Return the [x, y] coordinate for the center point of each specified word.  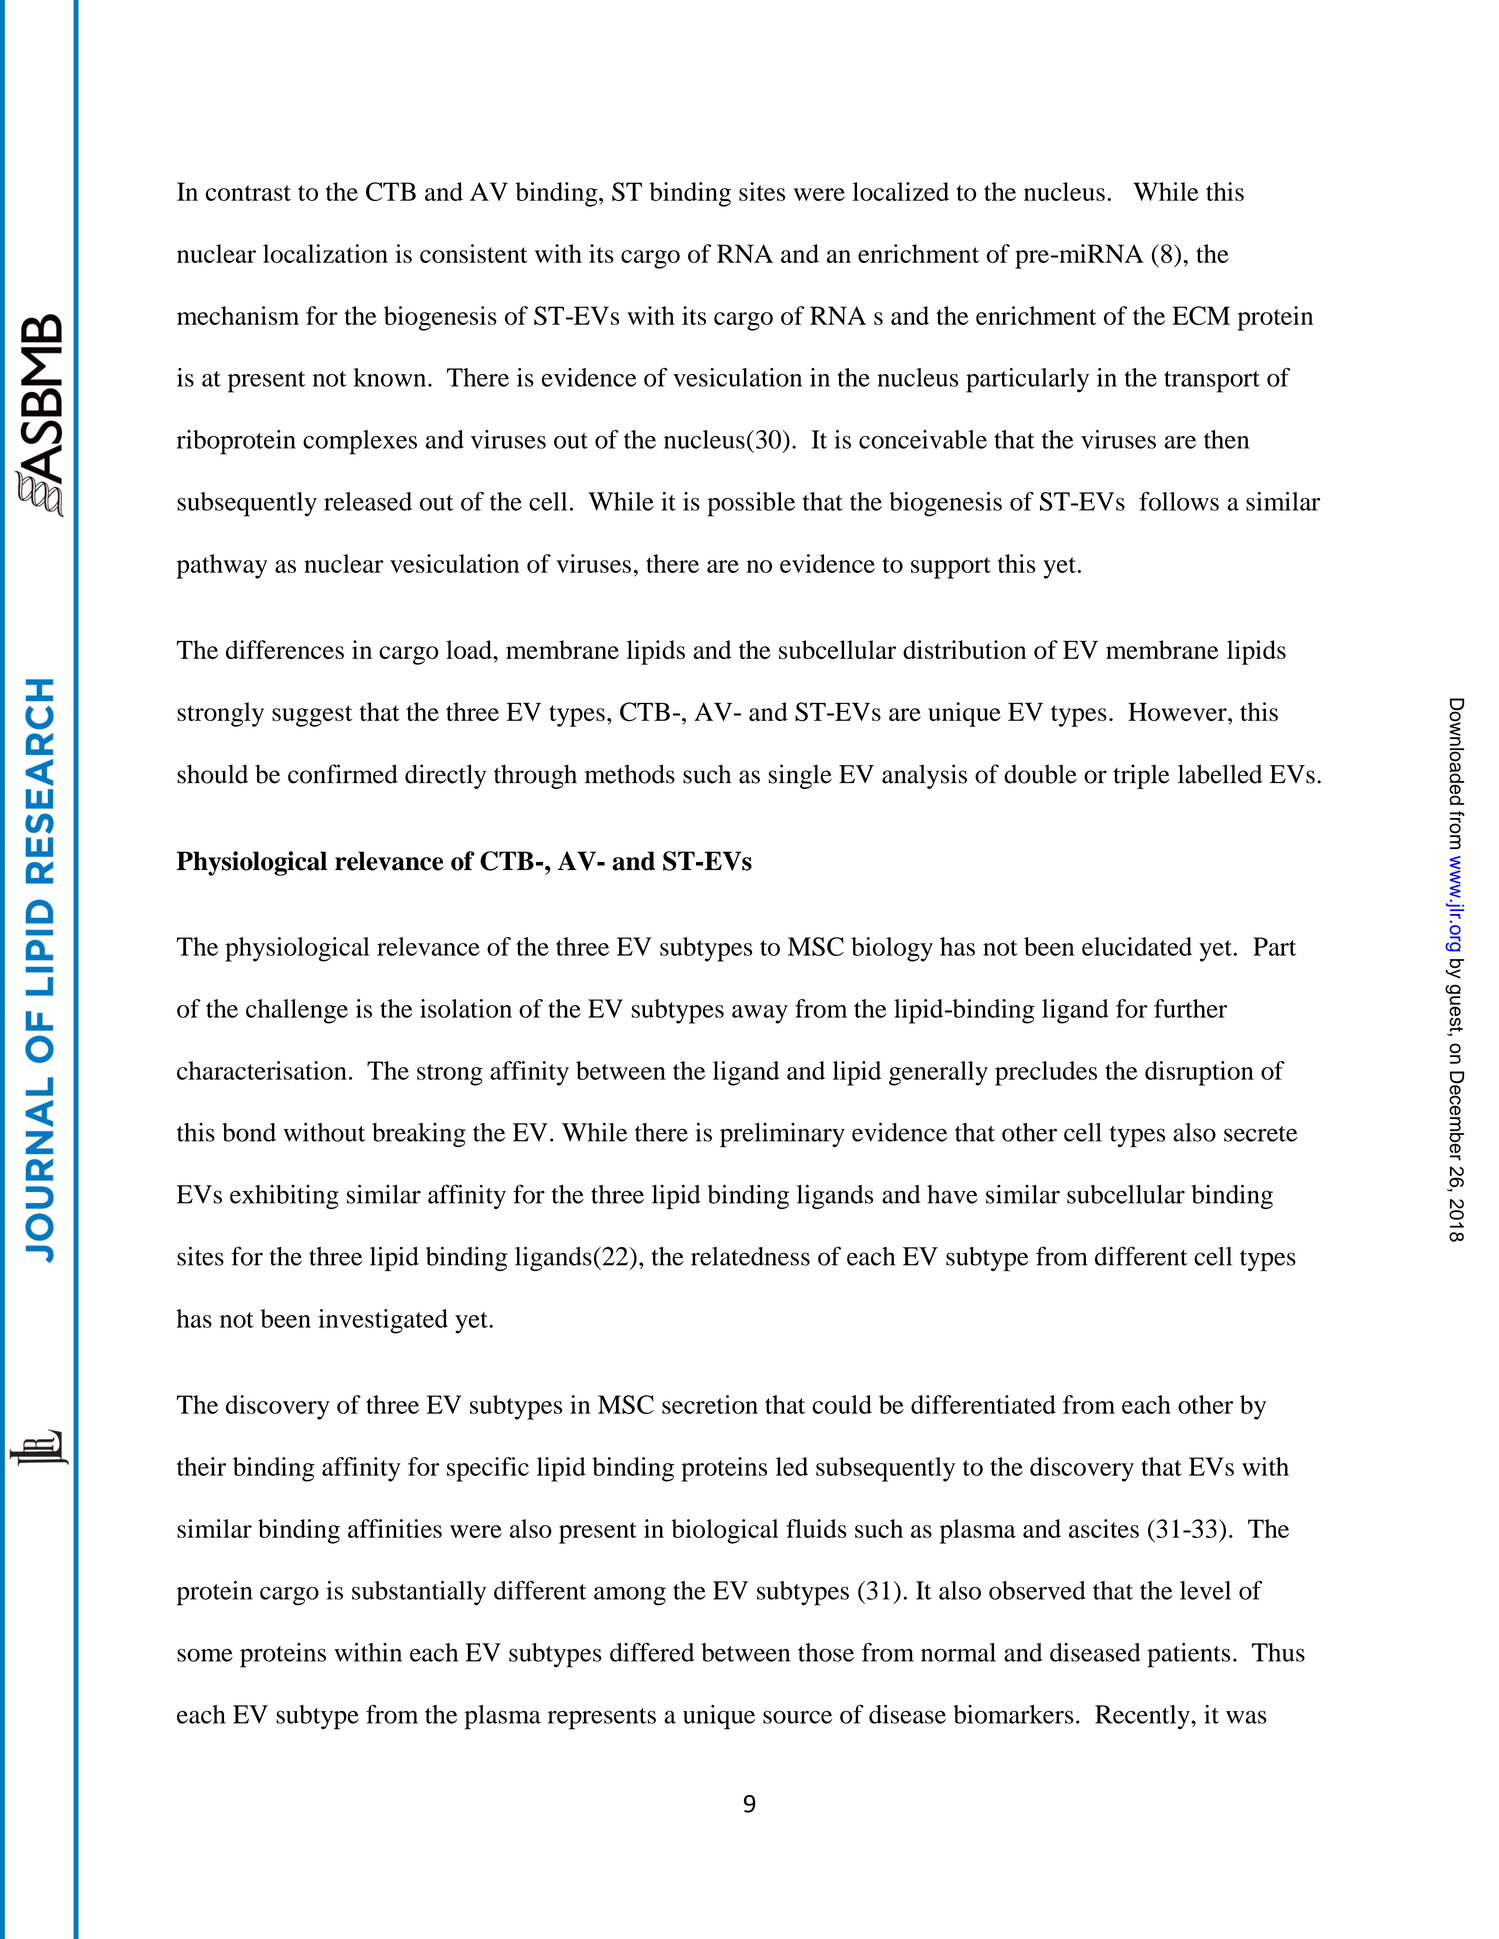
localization [325, 253]
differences [285, 649]
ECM [1201, 315]
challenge [297, 1011]
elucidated [1137, 946]
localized [901, 191]
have [952, 1194]
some [205, 1655]
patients [1188, 1655]
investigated [383, 1321]
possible [751, 504]
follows [1179, 501]
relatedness [750, 1256]
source [797, 1717]
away [760, 1014]
